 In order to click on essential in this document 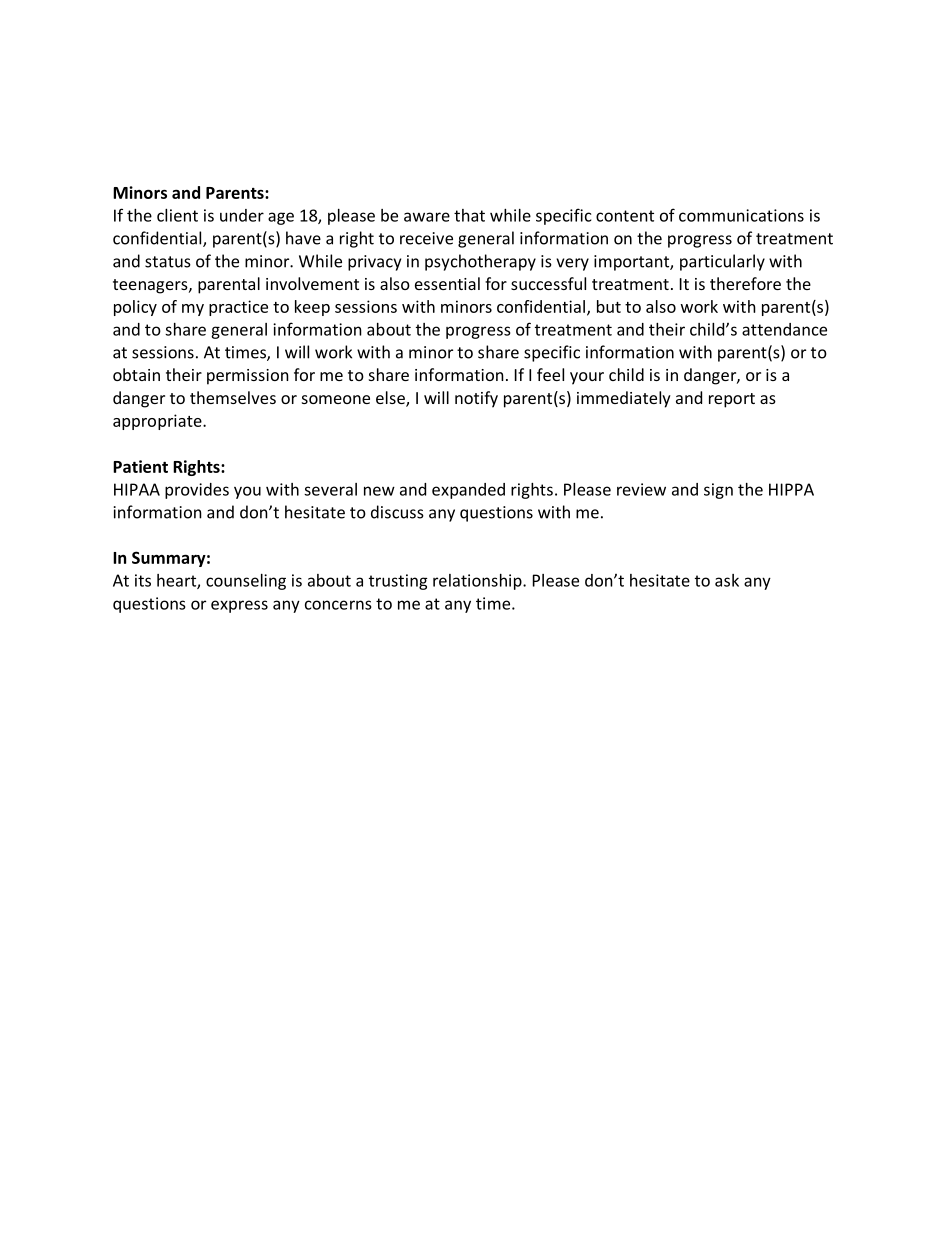, I will do `click(447, 283)`.
